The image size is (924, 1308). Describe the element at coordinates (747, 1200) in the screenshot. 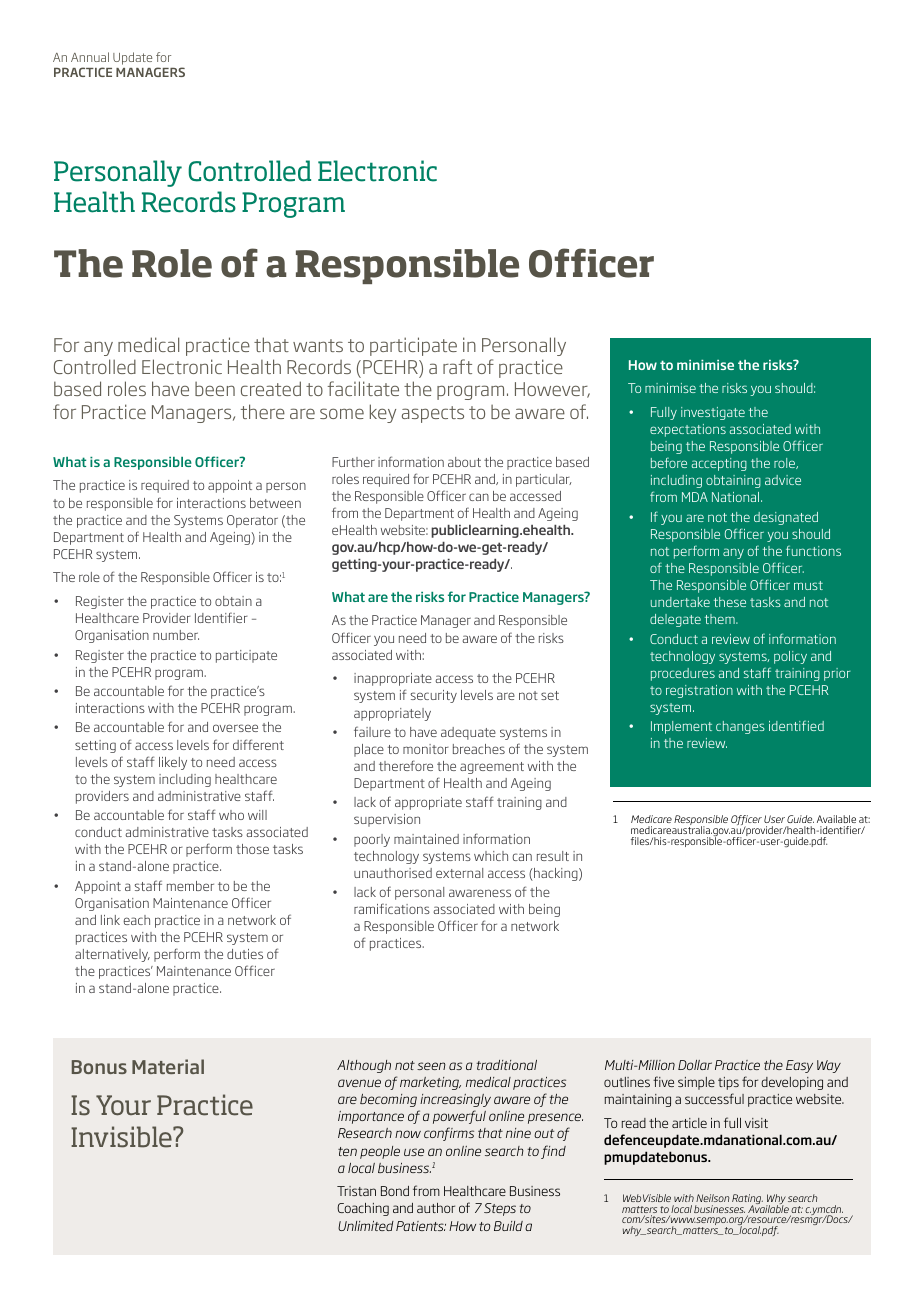

I see `Rating` at that location.
